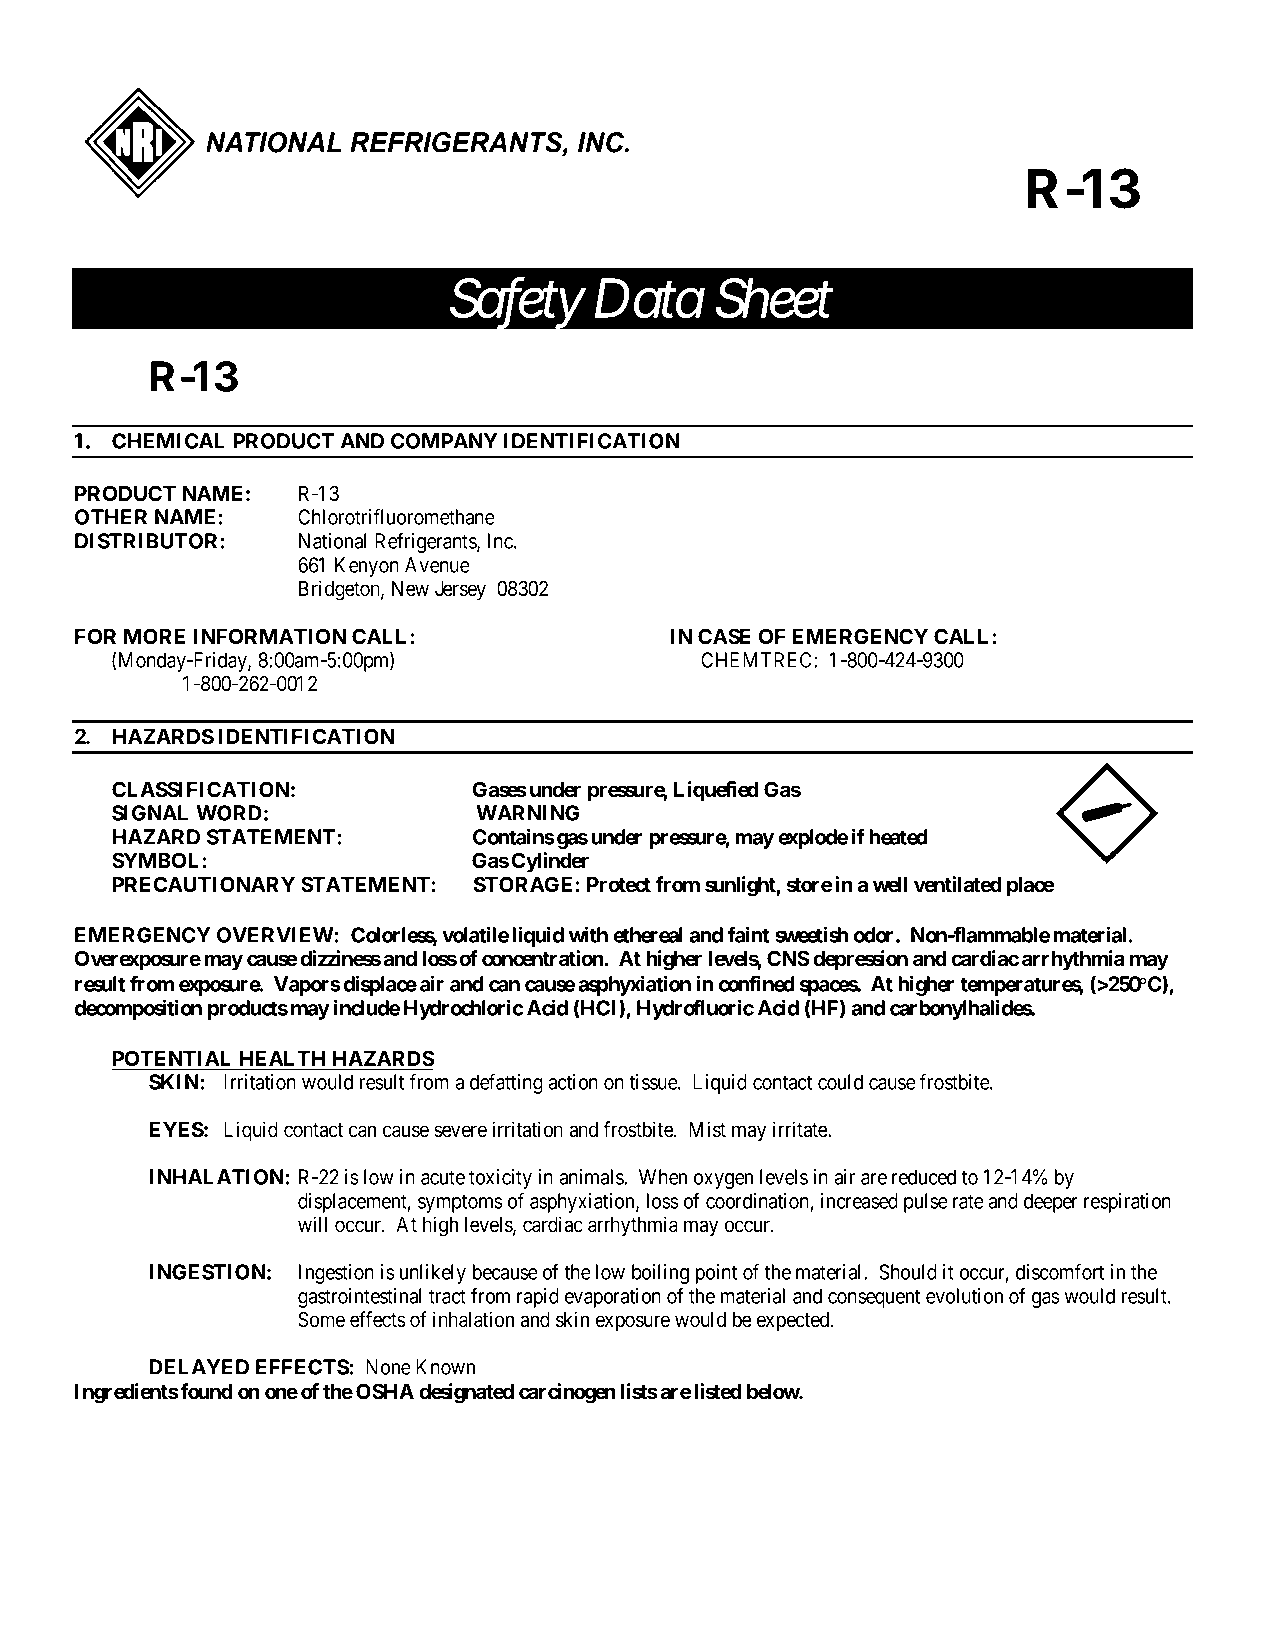 This screenshot has width=1265, height=1637. What do you see at coordinates (958, 884) in the screenshot?
I see `ventilated` at bounding box center [958, 884].
